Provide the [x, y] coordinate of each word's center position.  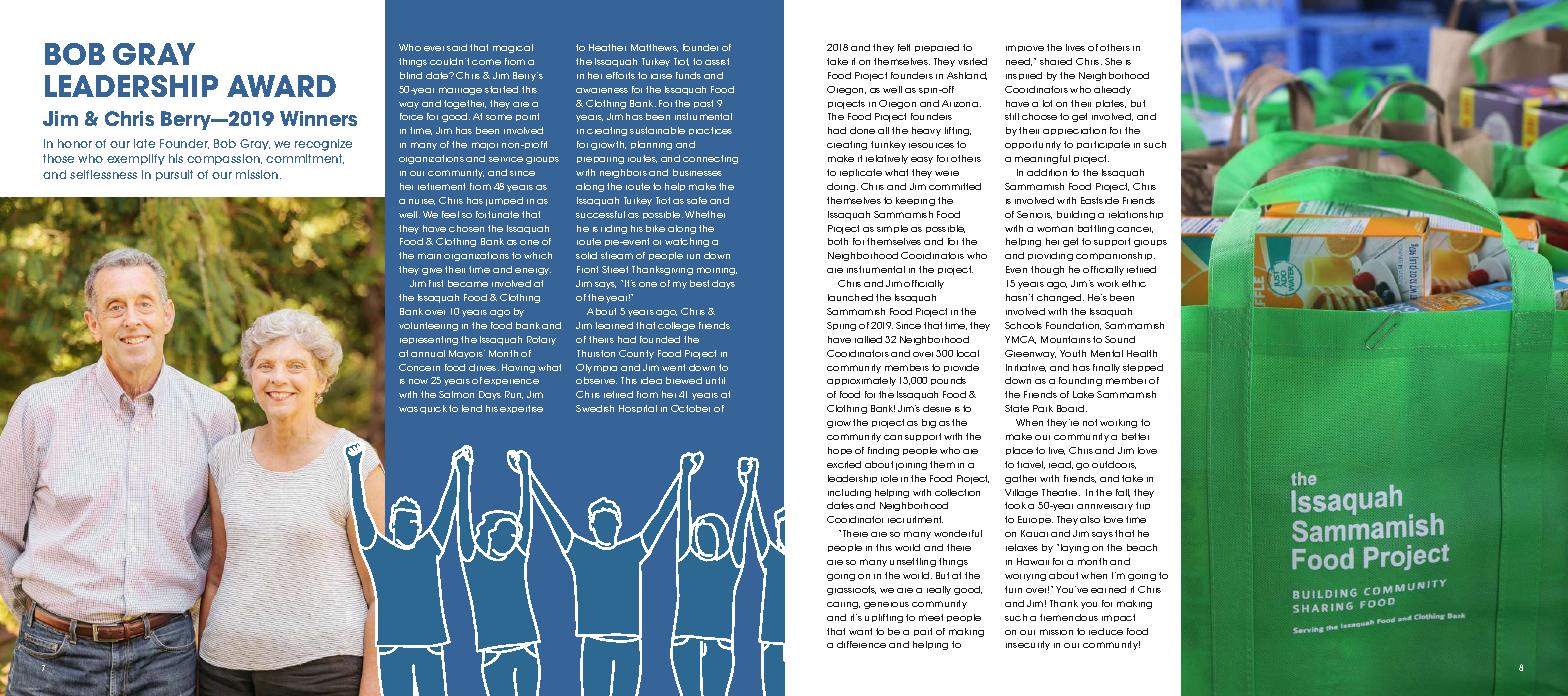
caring [843, 605]
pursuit [174, 175]
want [860, 631]
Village [1021, 493]
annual [428, 353]
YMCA [1020, 340]
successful [600, 214]
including [849, 493]
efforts [620, 75]
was [408, 409]
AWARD [281, 86]
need [1019, 62]
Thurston [596, 353]
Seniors [1034, 215]
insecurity [1028, 645]
